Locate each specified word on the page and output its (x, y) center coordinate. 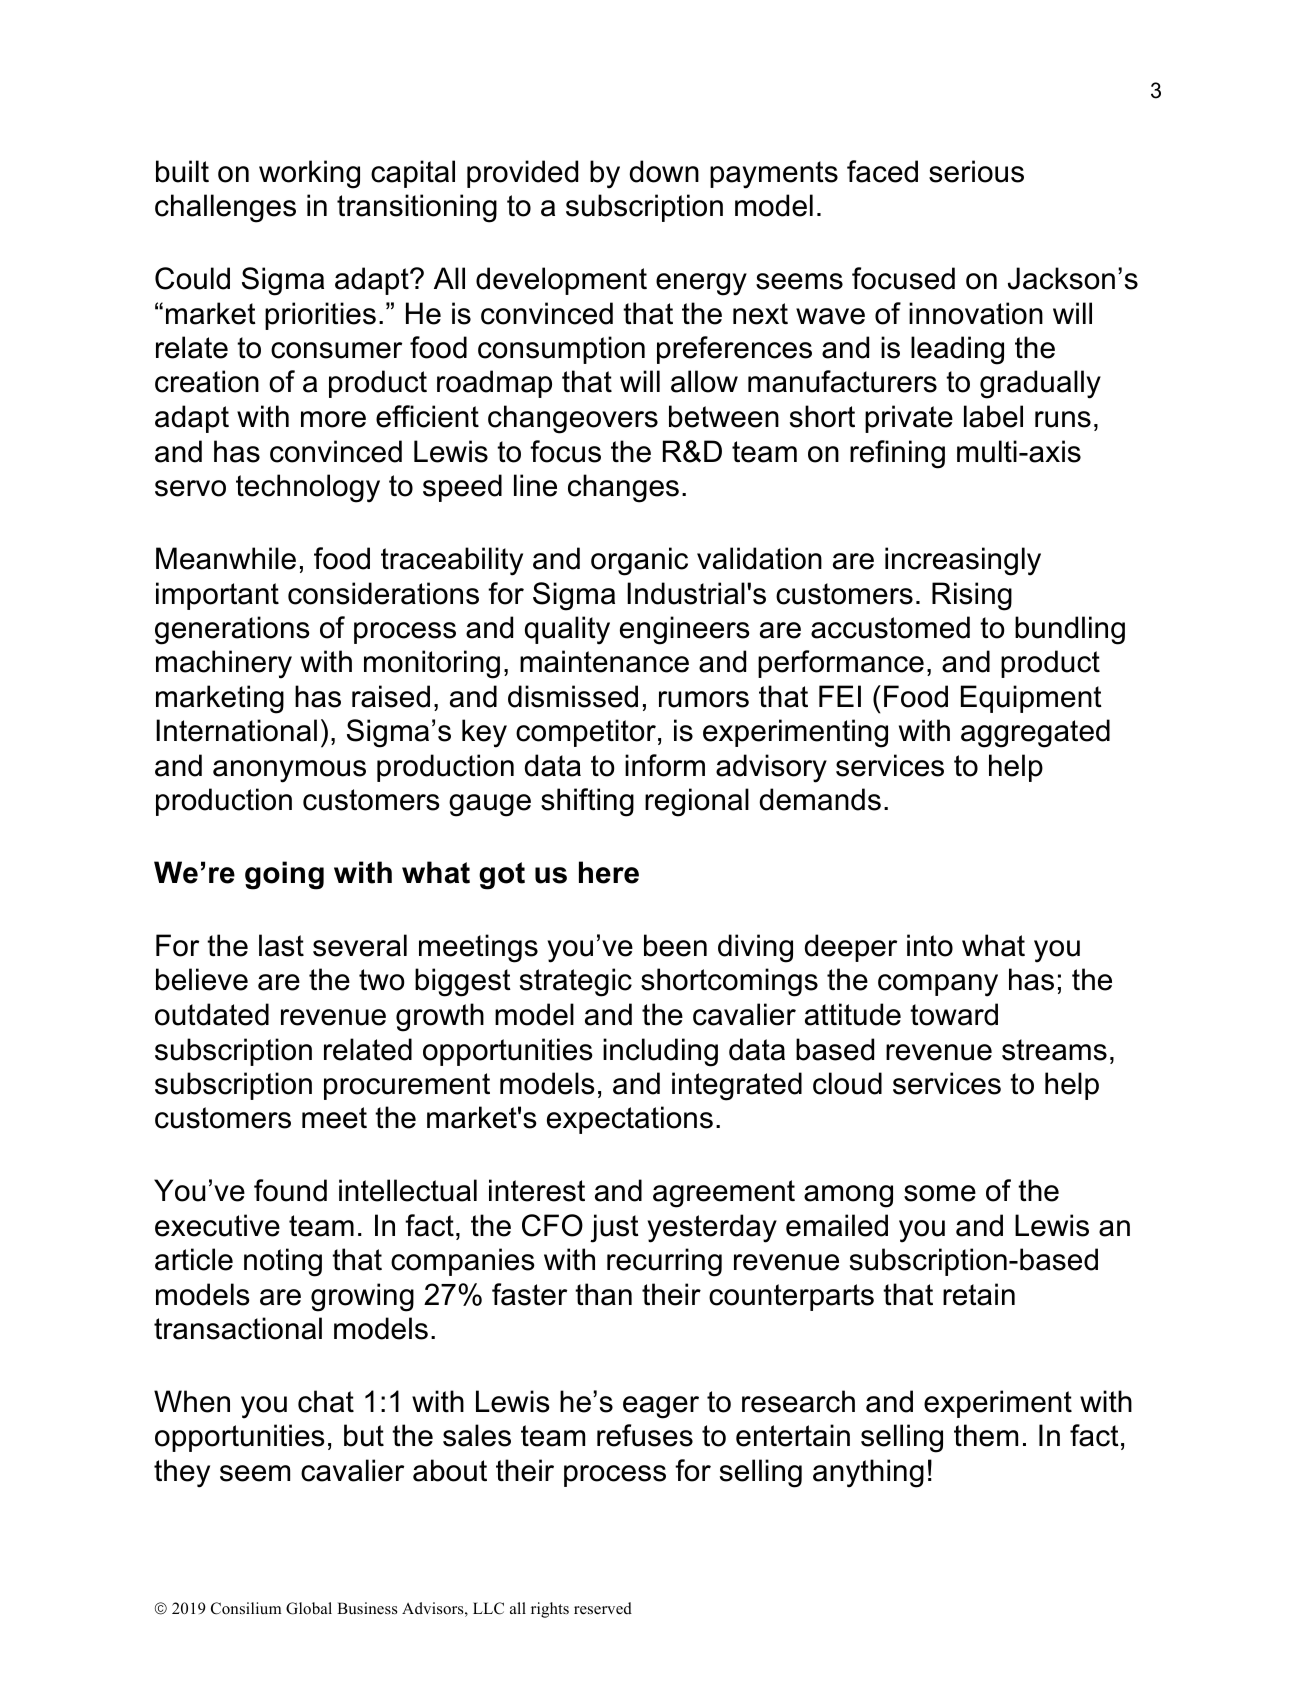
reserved (603, 1608)
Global (309, 1608)
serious (976, 171)
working (309, 174)
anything (868, 1473)
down (664, 171)
